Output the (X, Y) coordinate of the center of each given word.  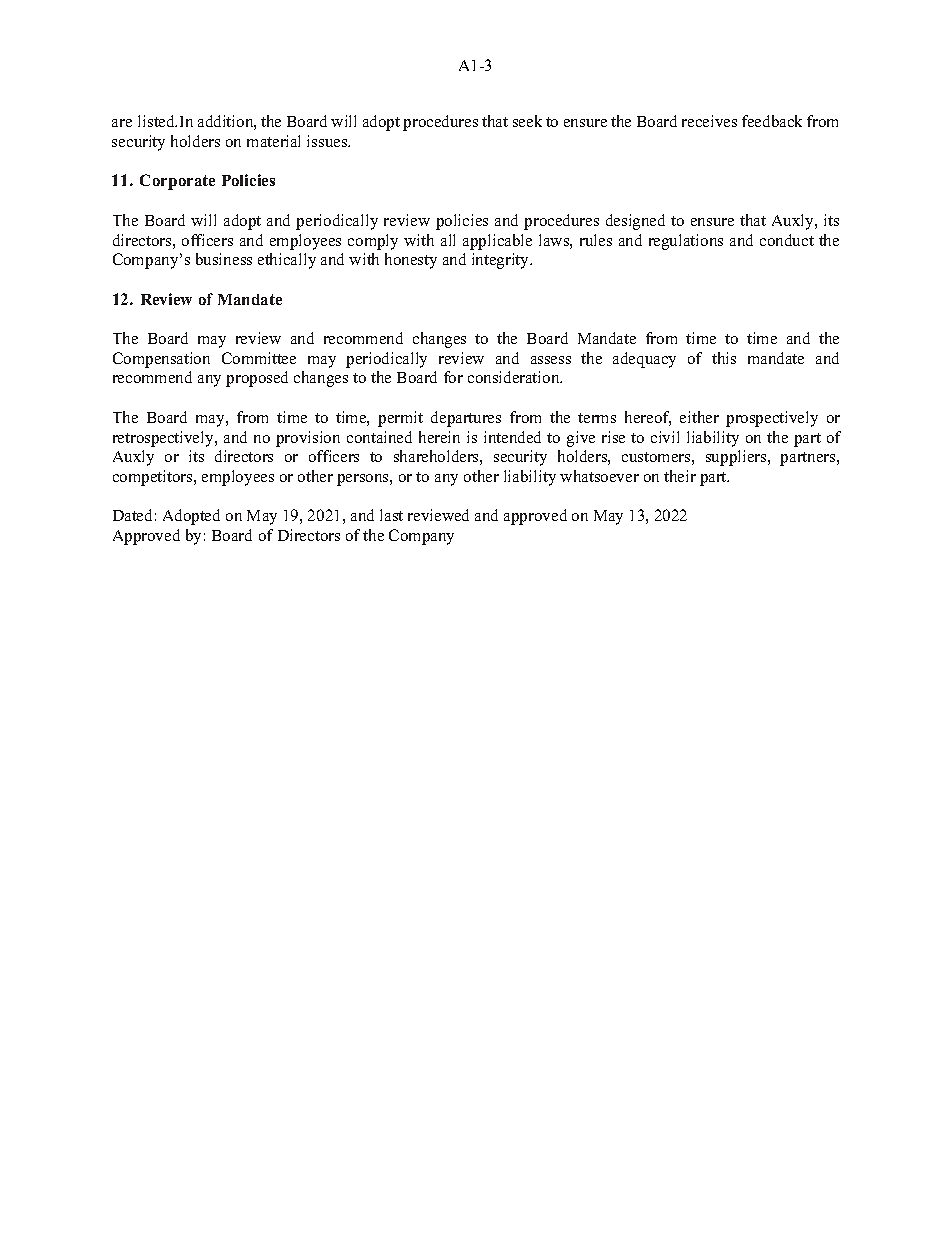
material (273, 141)
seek (527, 121)
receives (709, 121)
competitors (154, 478)
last (391, 515)
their (680, 476)
